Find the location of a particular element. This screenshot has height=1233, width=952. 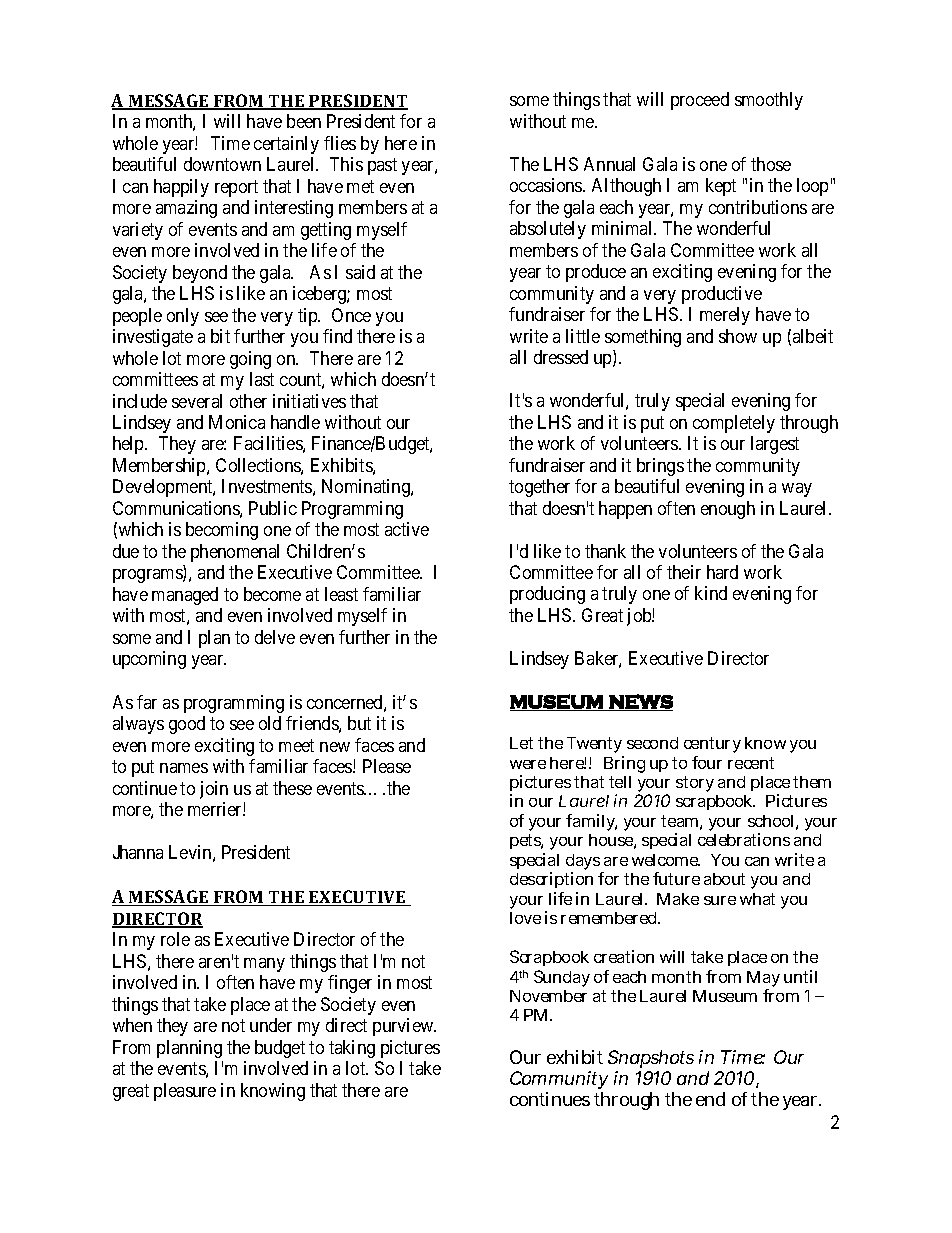

downtown is located at coordinates (222, 164).
